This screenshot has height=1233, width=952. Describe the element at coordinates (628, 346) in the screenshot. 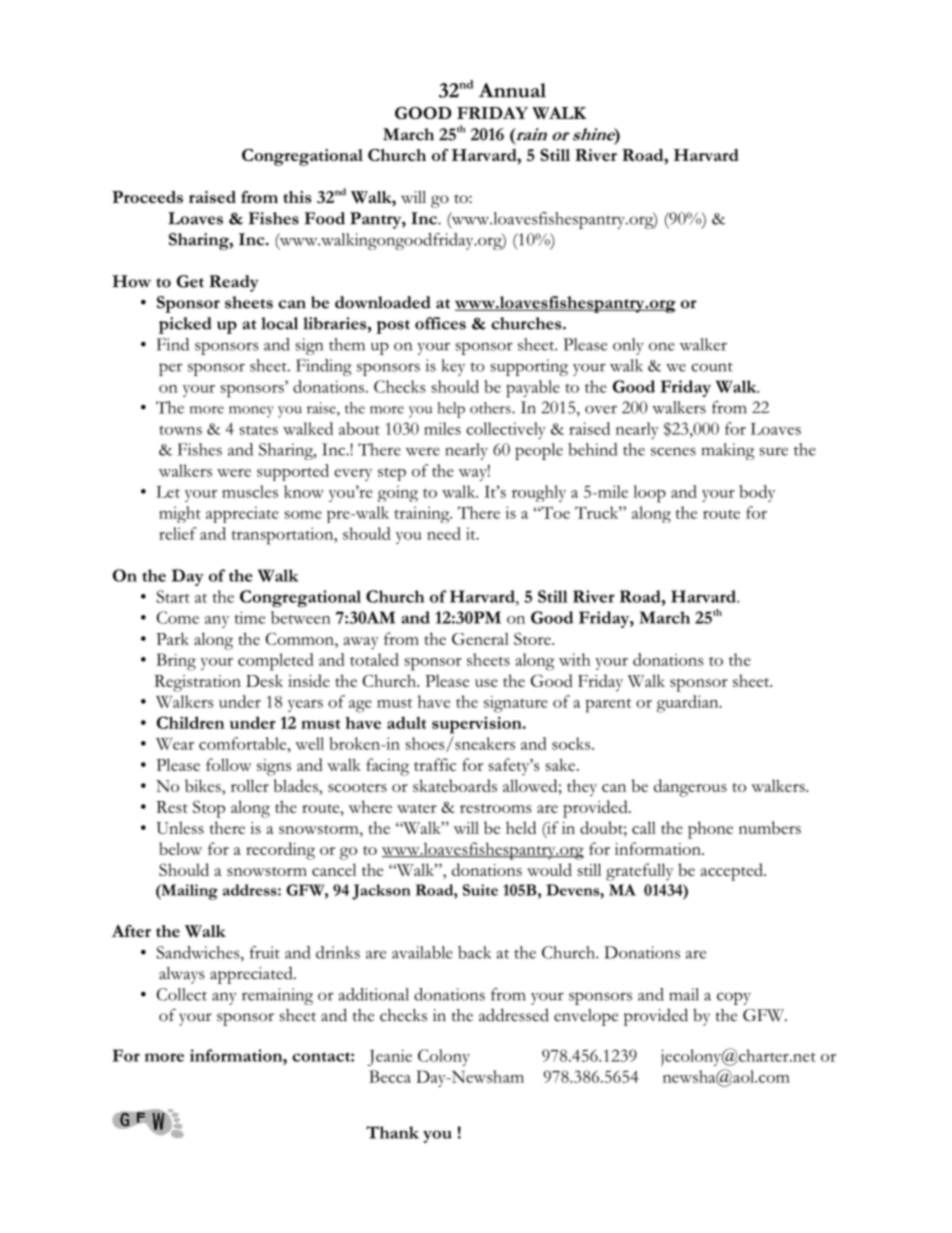

I see `only` at that location.
